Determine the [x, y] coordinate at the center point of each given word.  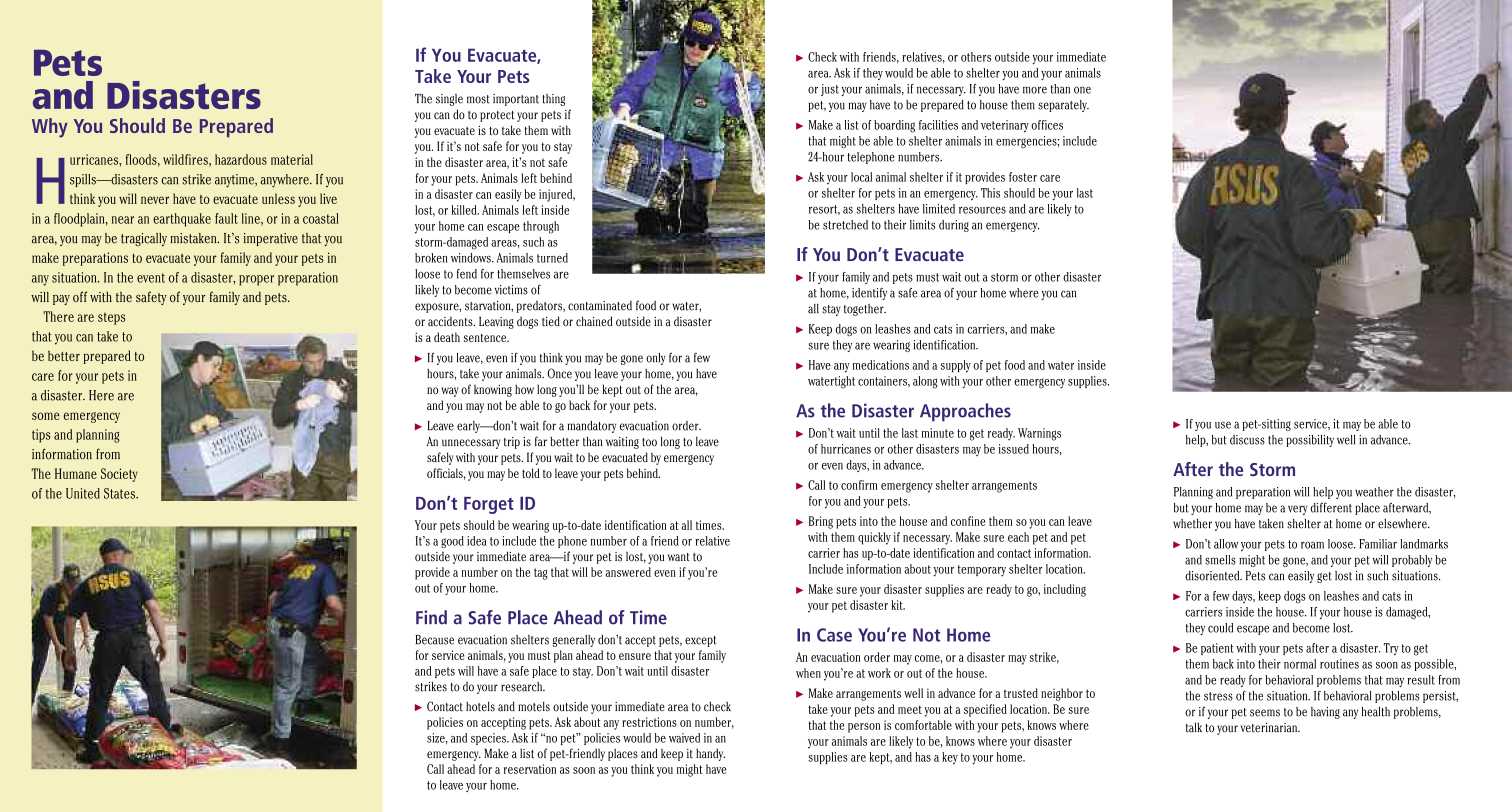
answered [628, 572]
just [830, 90]
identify [869, 294]
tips [41, 436]
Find [431, 617]
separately [1063, 106]
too [649, 442]
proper [256, 280]
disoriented [1213, 576]
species [489, 739]
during [954, 226]
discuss [1247, 440]
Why [50, 128]
